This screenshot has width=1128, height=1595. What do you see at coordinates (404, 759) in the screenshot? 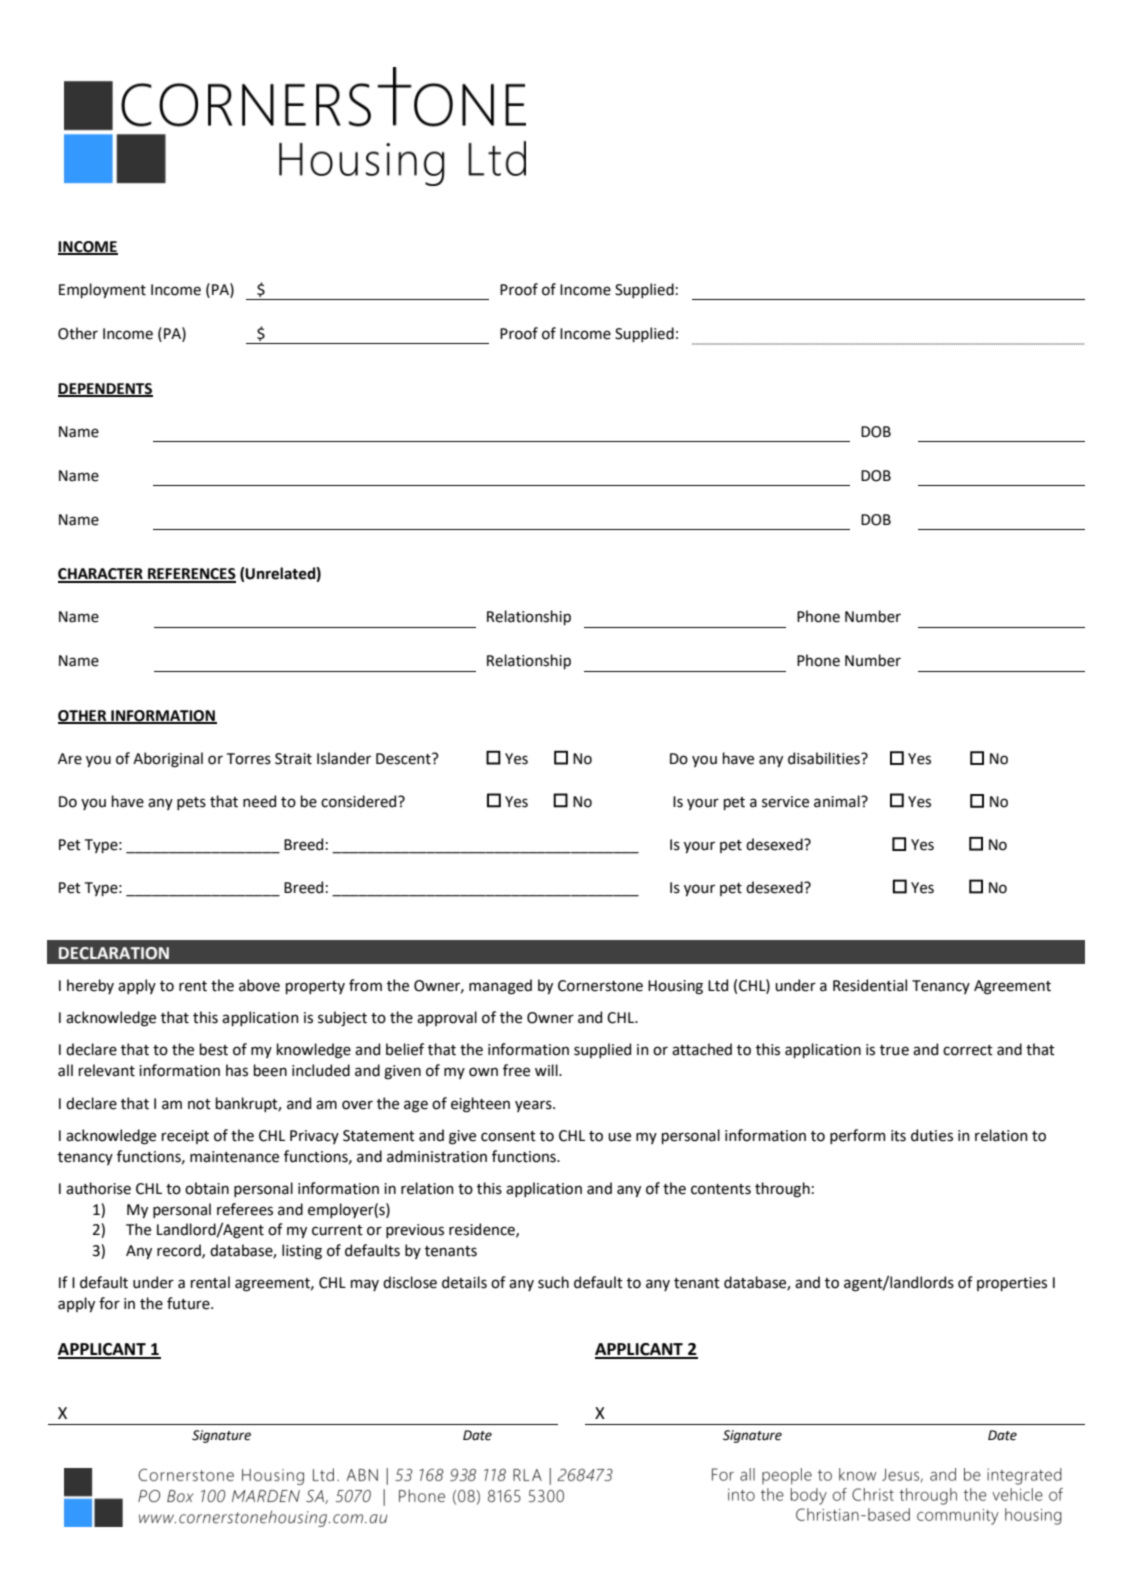
I see `Descent` at bounding box center [404, 759].
